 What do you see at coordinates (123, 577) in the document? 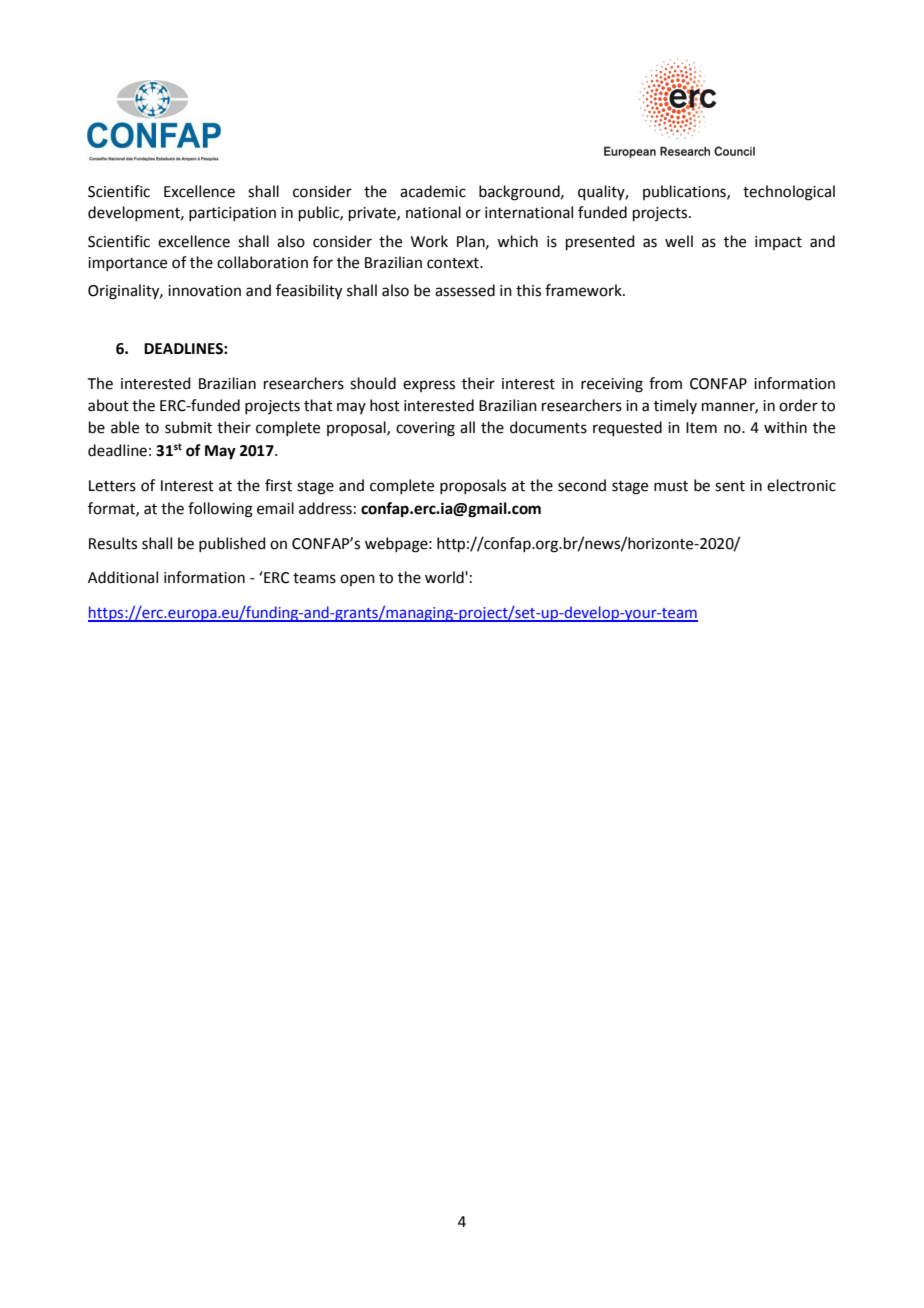
I see `Additional` at bounding box center [123, 577].
